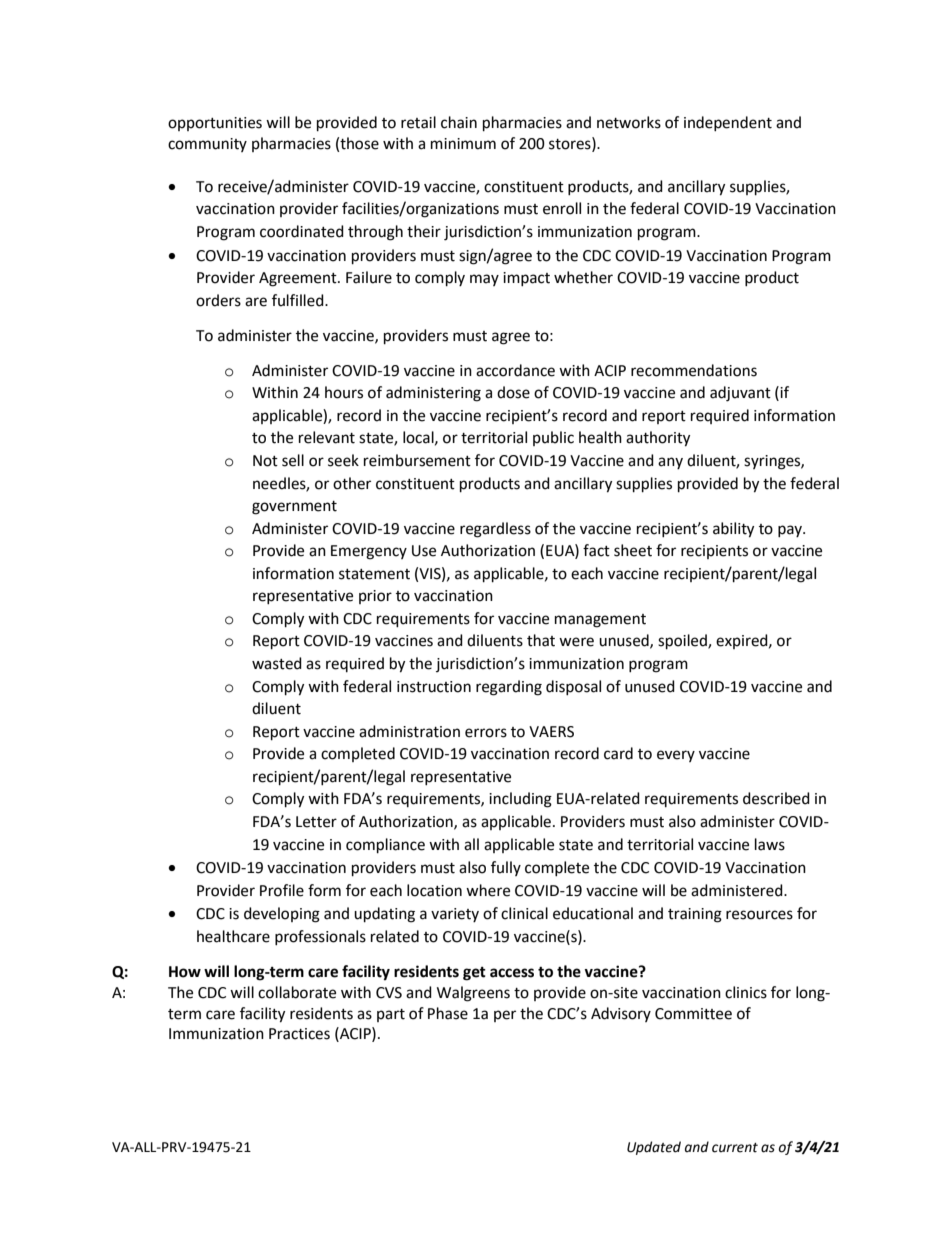 This page has width=952, height=1233. I want to click on that, so click(541, 640).
